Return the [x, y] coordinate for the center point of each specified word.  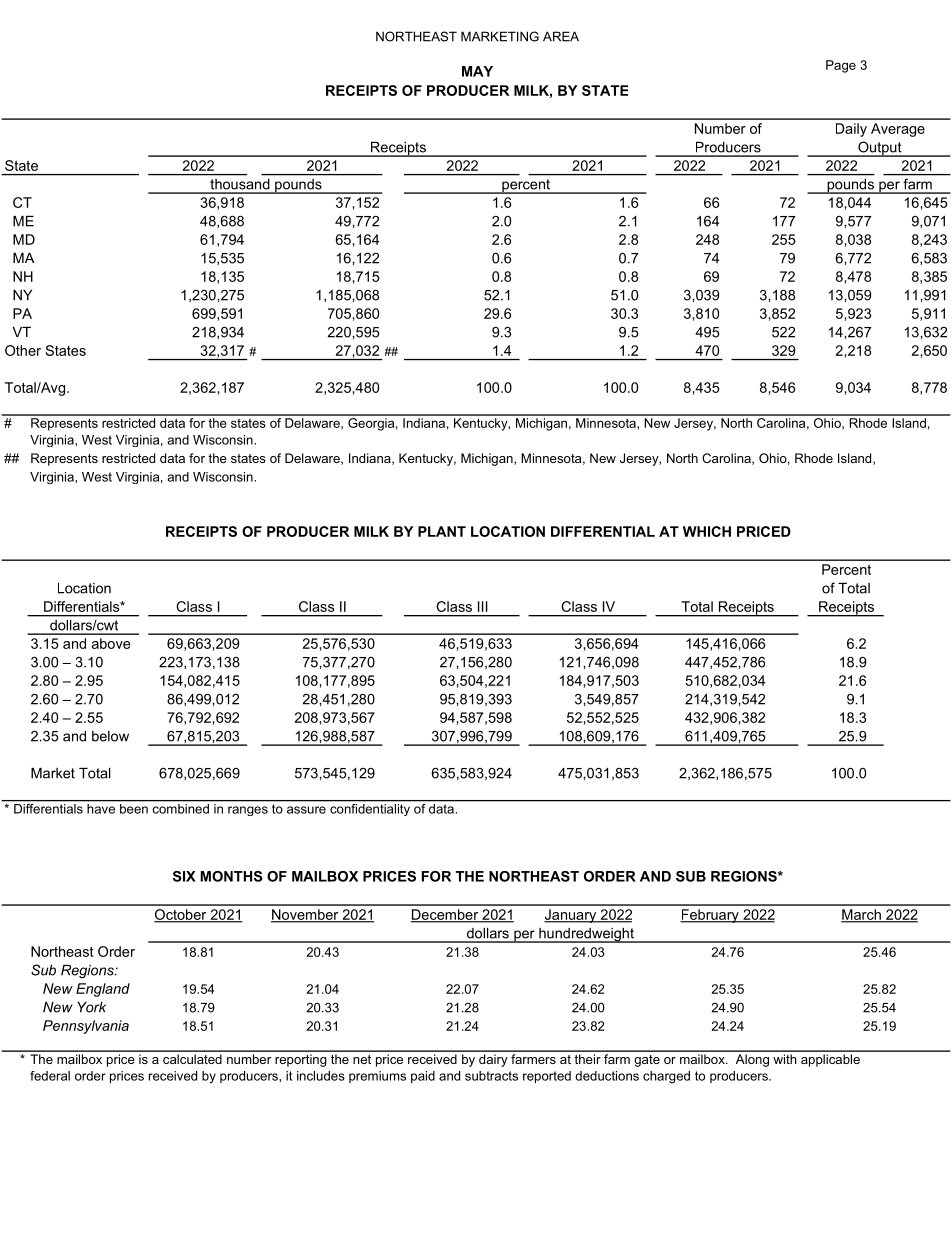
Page [841, 66]
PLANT [442, 531]
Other [23, 350]
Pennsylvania [86, 1027]
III [483, 606]
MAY [477, 71]
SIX [184, 876]
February [710, 916]
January [571, 916]
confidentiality [370, 808]
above [111, 643]
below [110, 736]
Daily [851, 130]
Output [880, 149]
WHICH [707, 531]
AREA [561, 36]
